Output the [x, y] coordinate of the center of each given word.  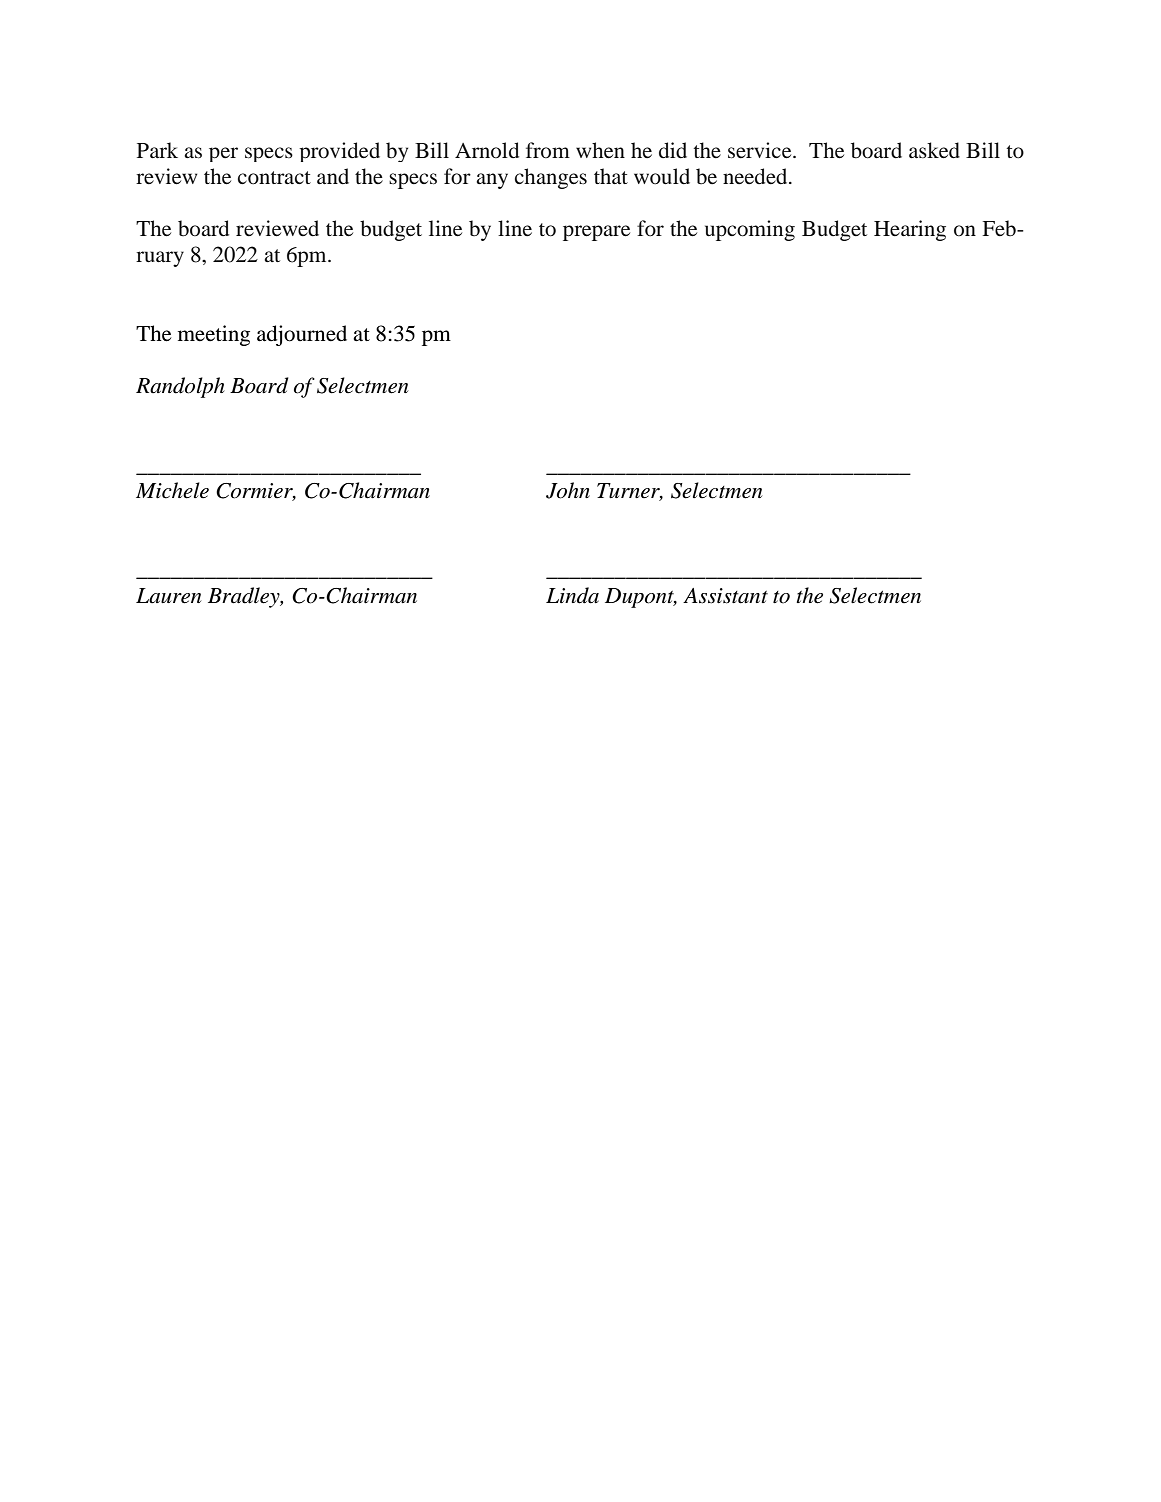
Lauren [168, 596]
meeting [214, 335]
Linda [572, 595]
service [761, 150]
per [223, 154]
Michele [172, 490]
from [548, 150]
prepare [596, 233]
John [568, 490]
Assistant [725, 596]
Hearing [910, 230]
